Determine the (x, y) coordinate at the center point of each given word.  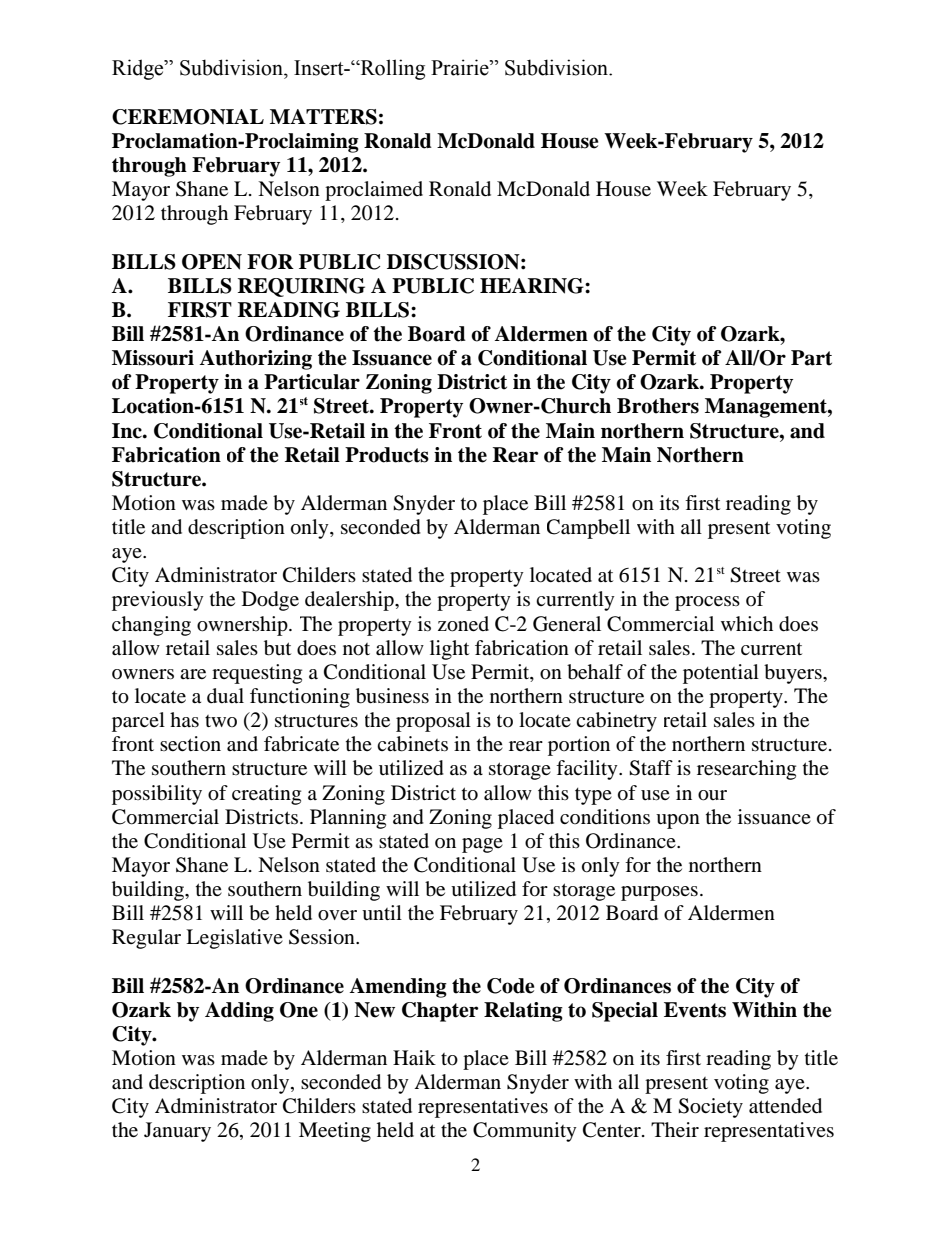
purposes (659, 893)
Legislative (234, 939)
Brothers (658, 406)
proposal (433, 722)
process (707, 603)
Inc (128, 431)
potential (721, 674)
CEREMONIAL (188, 117)
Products (387, 455)
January (177, 1132)
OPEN (212, 262)
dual (225, 696)
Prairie (461, 67)
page (482, 845)
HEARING (533, 286)
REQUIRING (301, 287)
